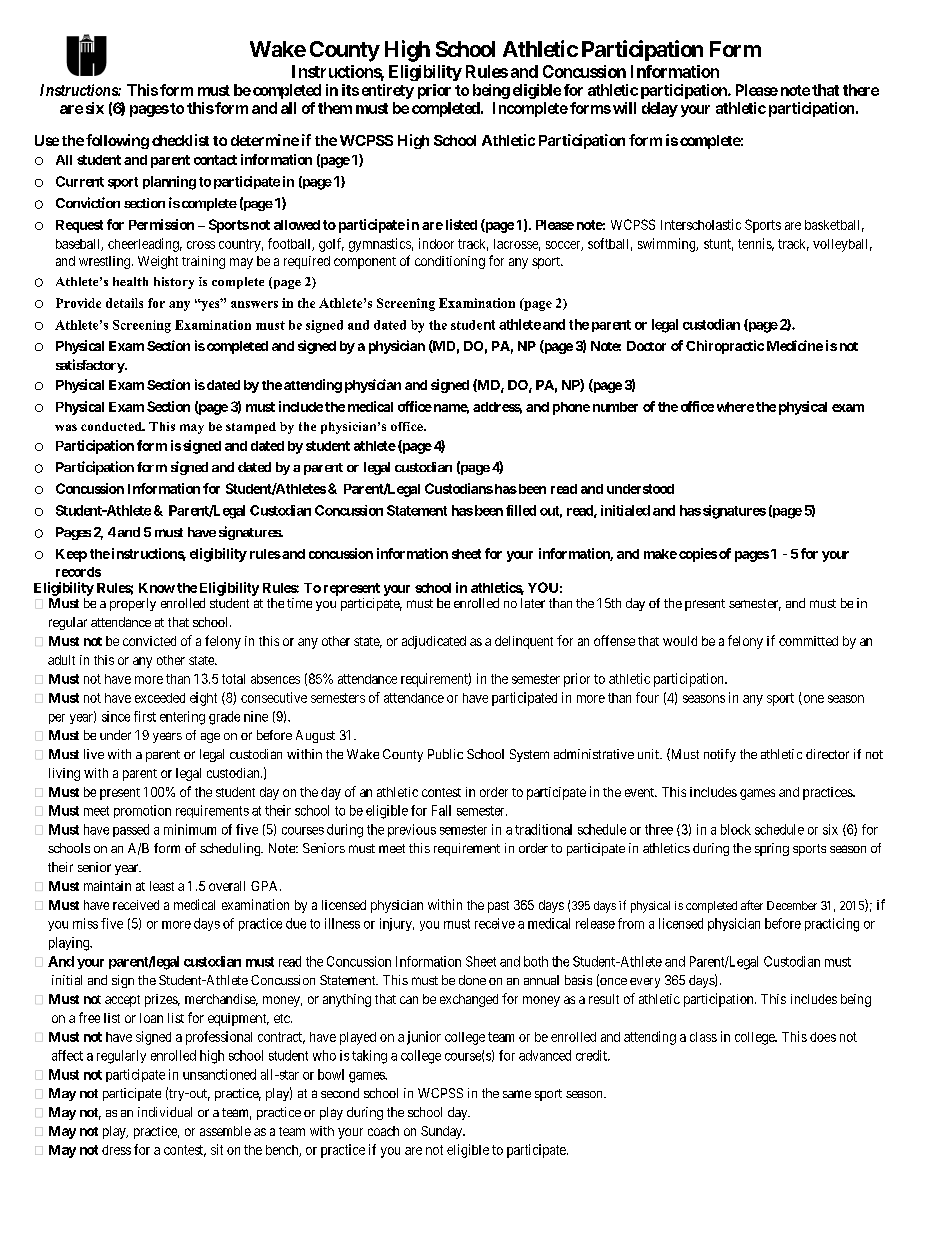  What do you see at coordinates (660, 109) in the page?
I see `delay` at bounding box center [660, 109].
